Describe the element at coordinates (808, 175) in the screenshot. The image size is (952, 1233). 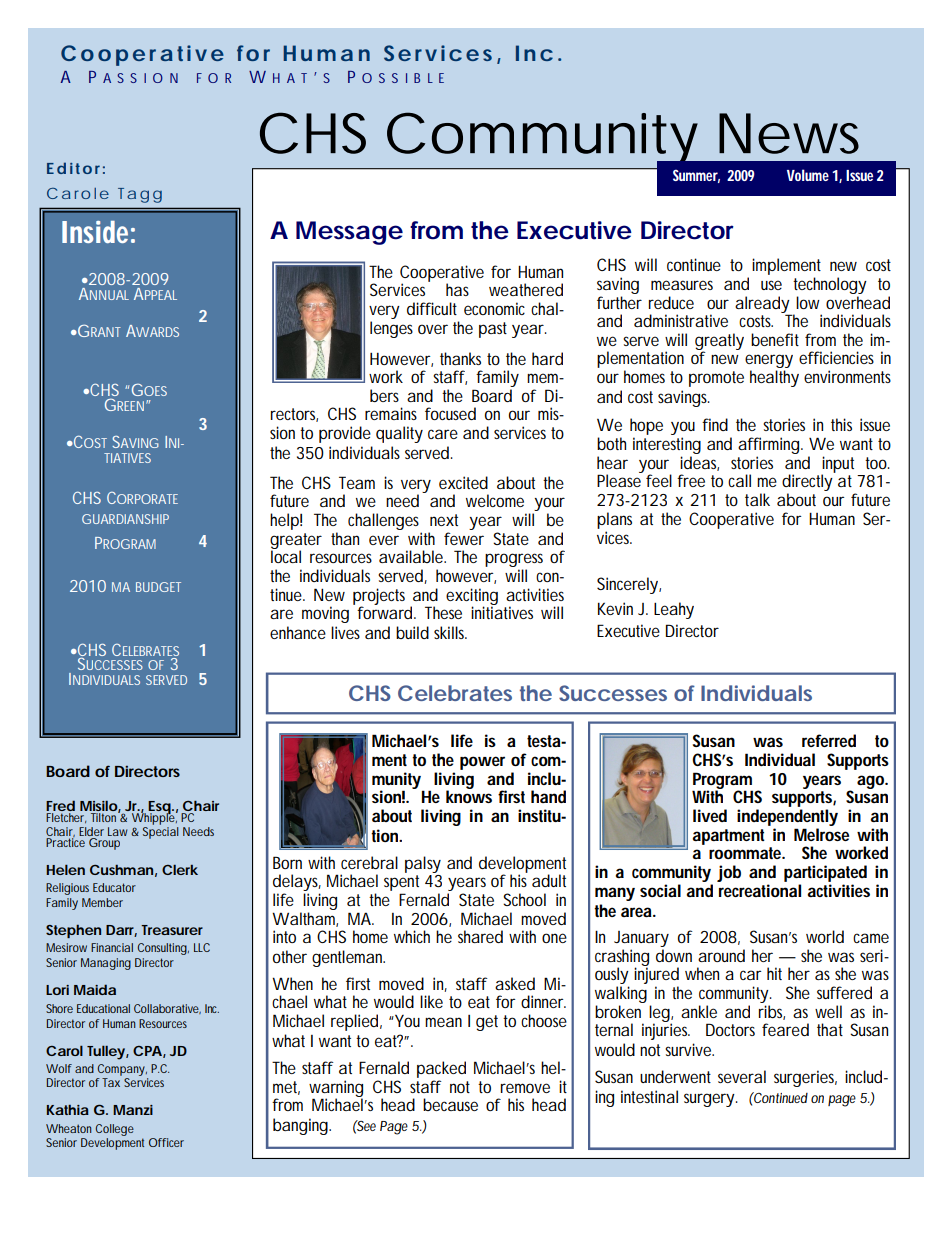
I see `Volume` at that location.
